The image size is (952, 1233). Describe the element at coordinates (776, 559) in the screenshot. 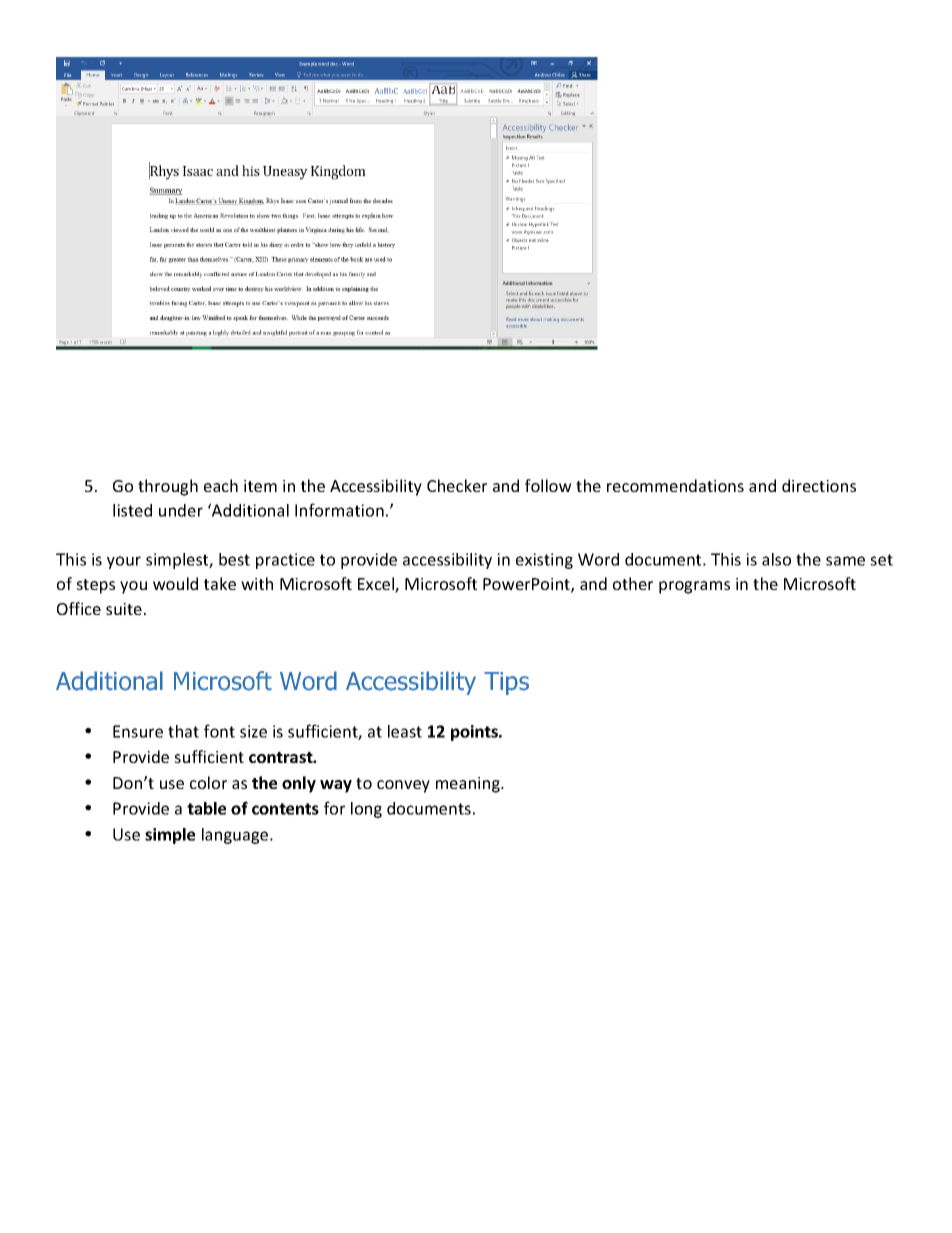

I see `also` at that location.
